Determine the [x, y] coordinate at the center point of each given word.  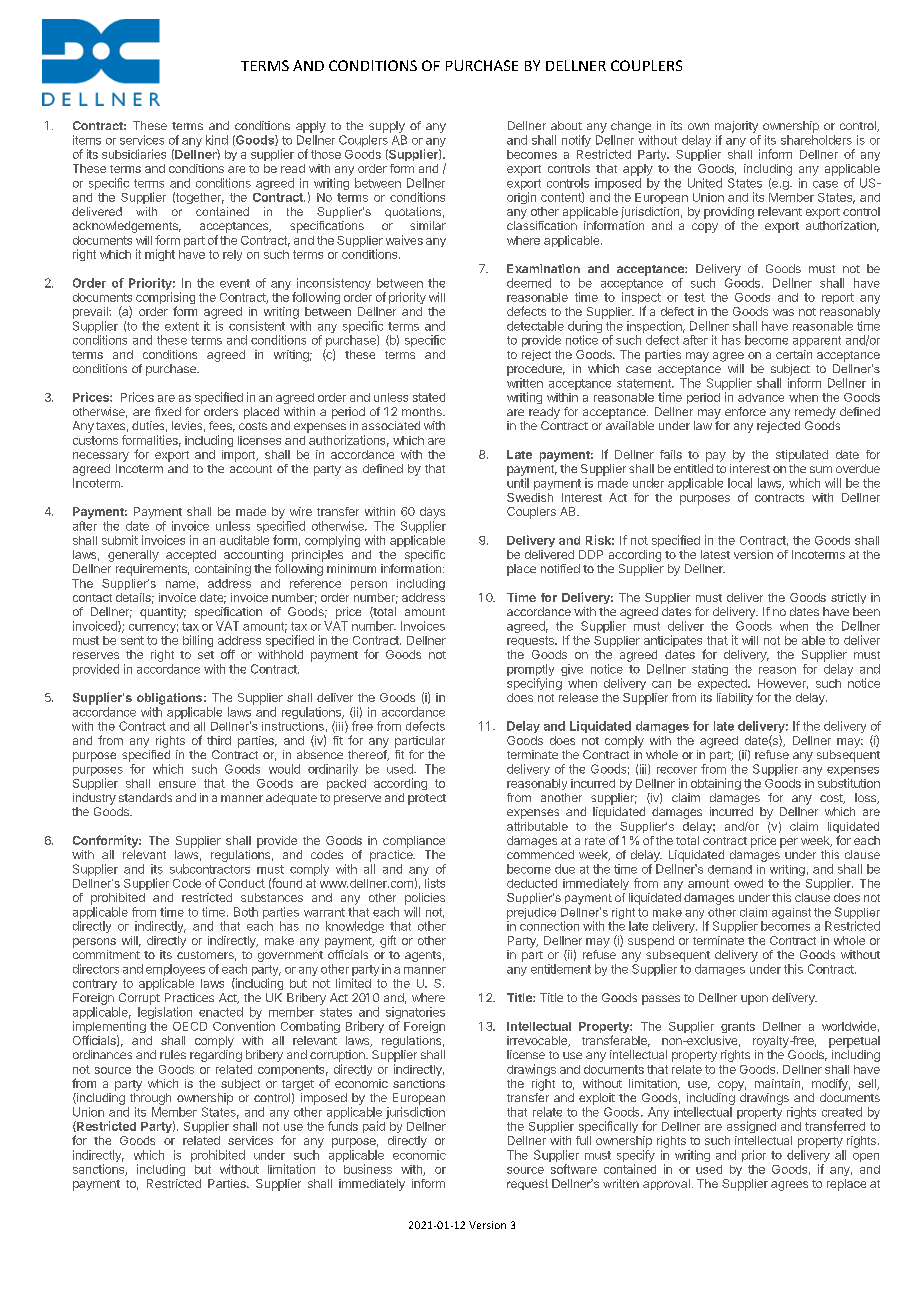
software [574, 1169]
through [150, 1099]
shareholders [816, 140]
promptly [530, 671]
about [566, 125]
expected [723, 684]
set [206, 655]
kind [217, 140]
